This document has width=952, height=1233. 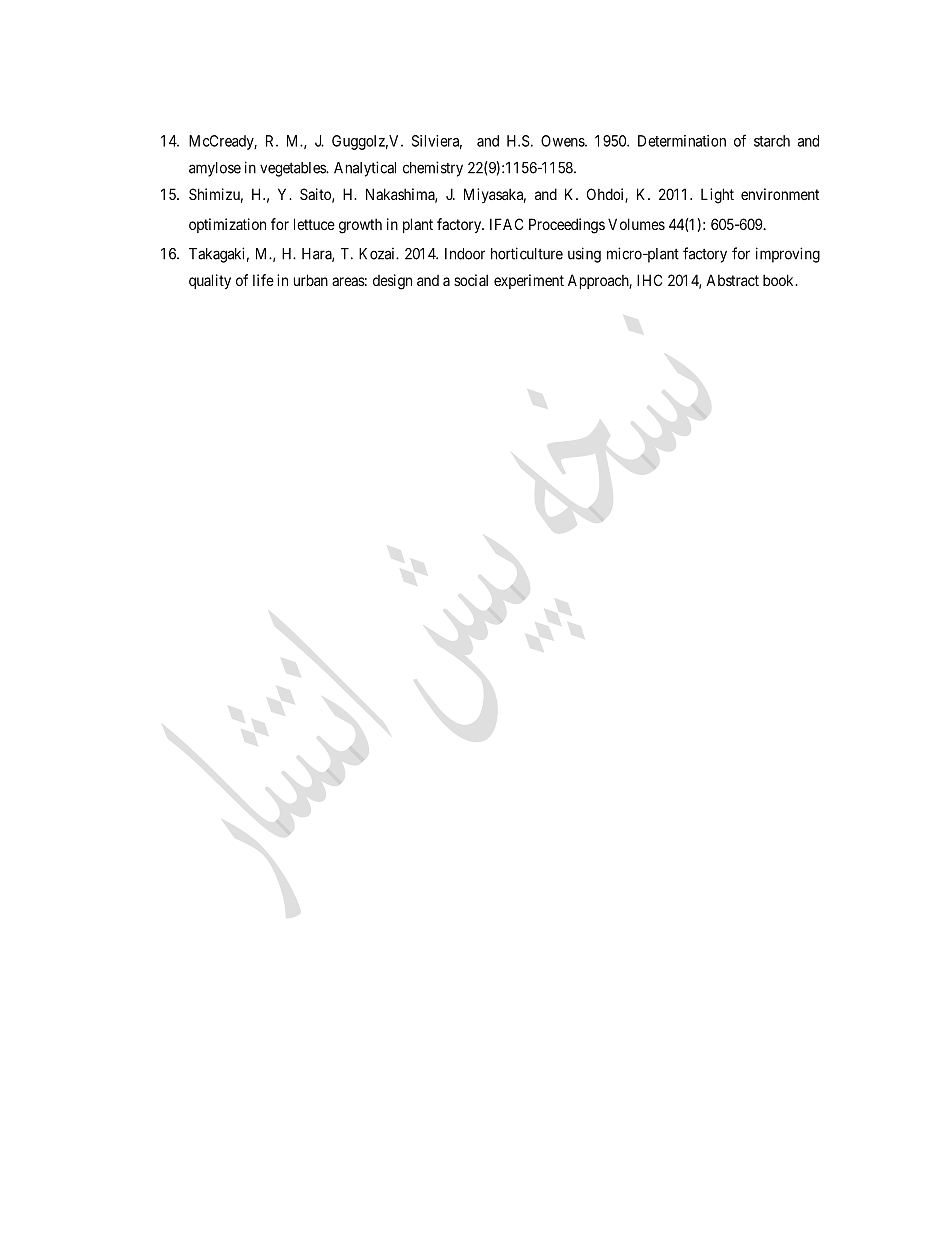 I want to click on starch, so click(x=772, y=141).
